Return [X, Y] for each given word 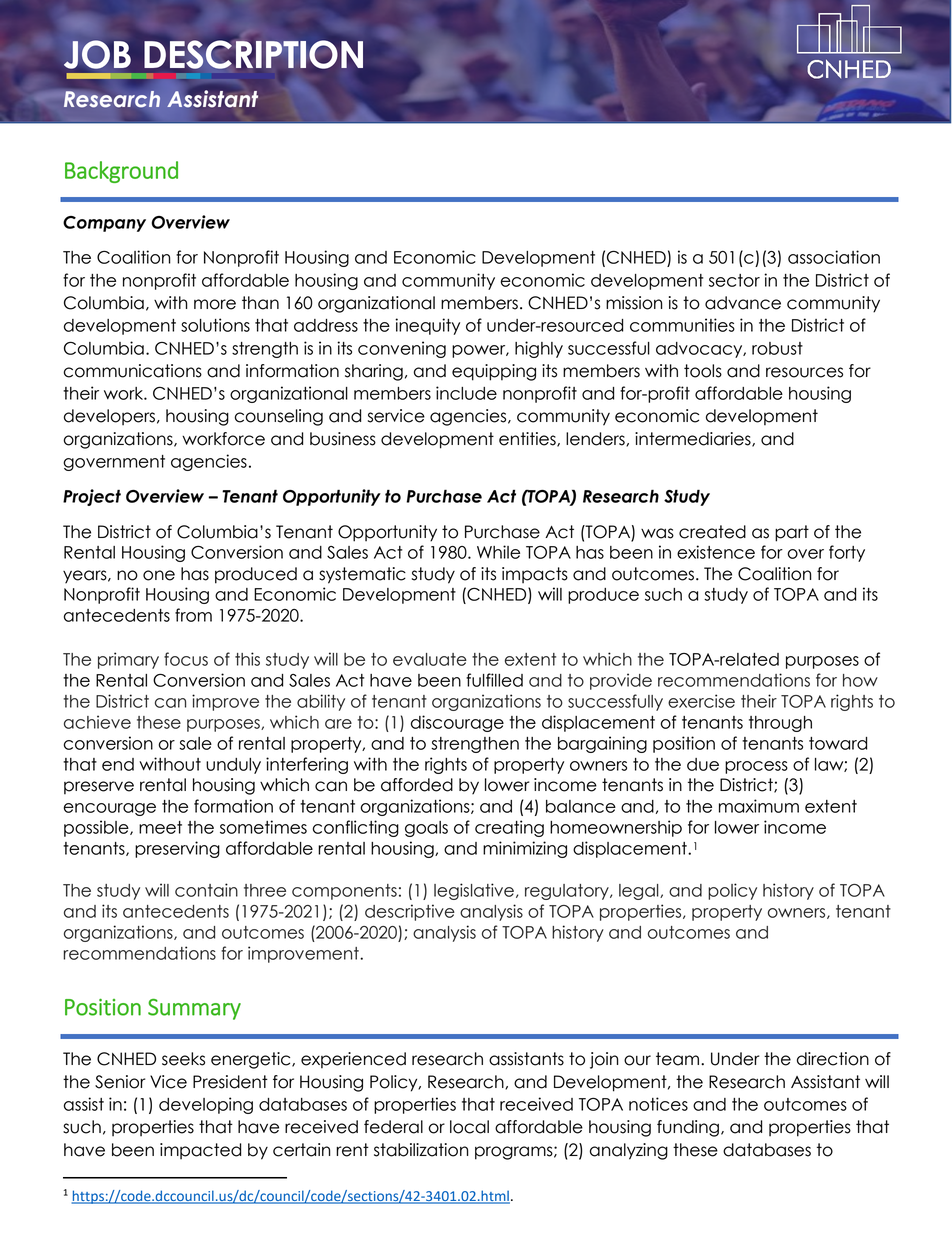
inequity [427, 326]
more [215, 304]
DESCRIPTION [253, 54]
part [792, 533]
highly [539, 349]
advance [743, 303]
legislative [474, 891]
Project [92, 497]
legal [640, 892]
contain [206, 890]
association [834, 257]
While [498, 552]
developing [206, 1105]
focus [186, 659]
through [780, 724]
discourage [457, 723]
